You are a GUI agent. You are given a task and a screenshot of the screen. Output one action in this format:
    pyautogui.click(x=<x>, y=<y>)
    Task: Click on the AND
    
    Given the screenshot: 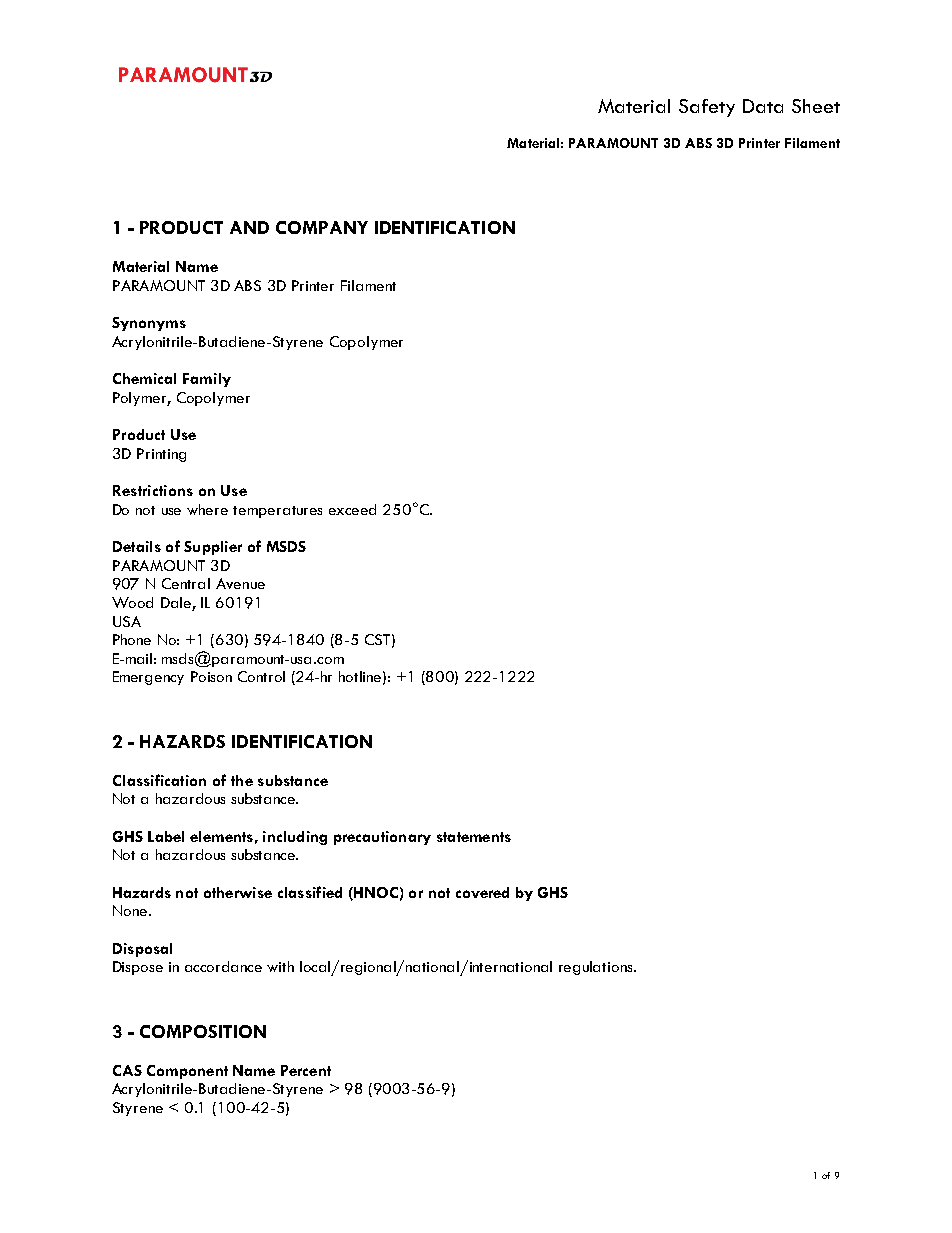 What is the action you would take?
    pyautogui.click(x=249, y=227)
